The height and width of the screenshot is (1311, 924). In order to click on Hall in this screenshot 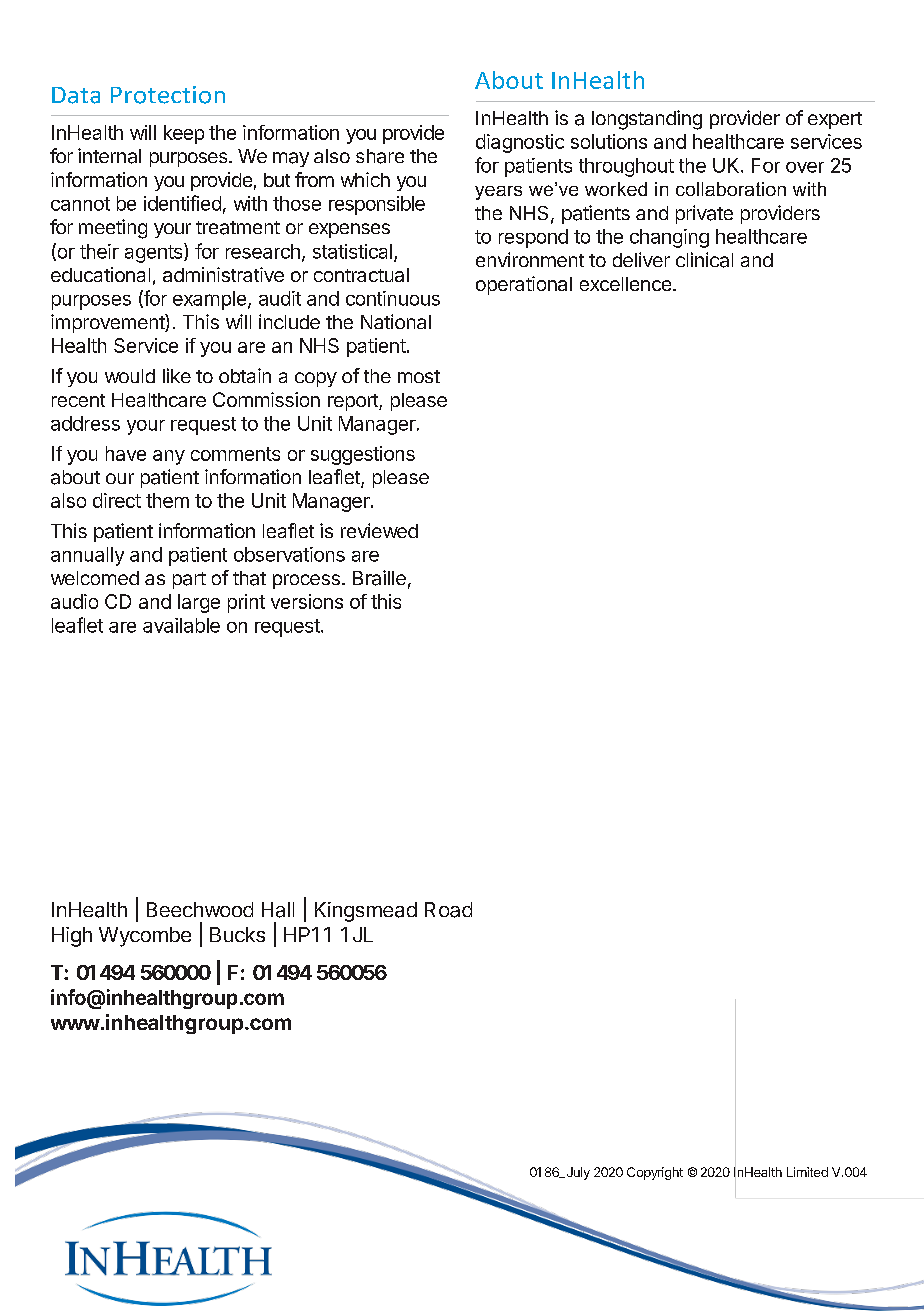, I will do `click(278, 910)`.
